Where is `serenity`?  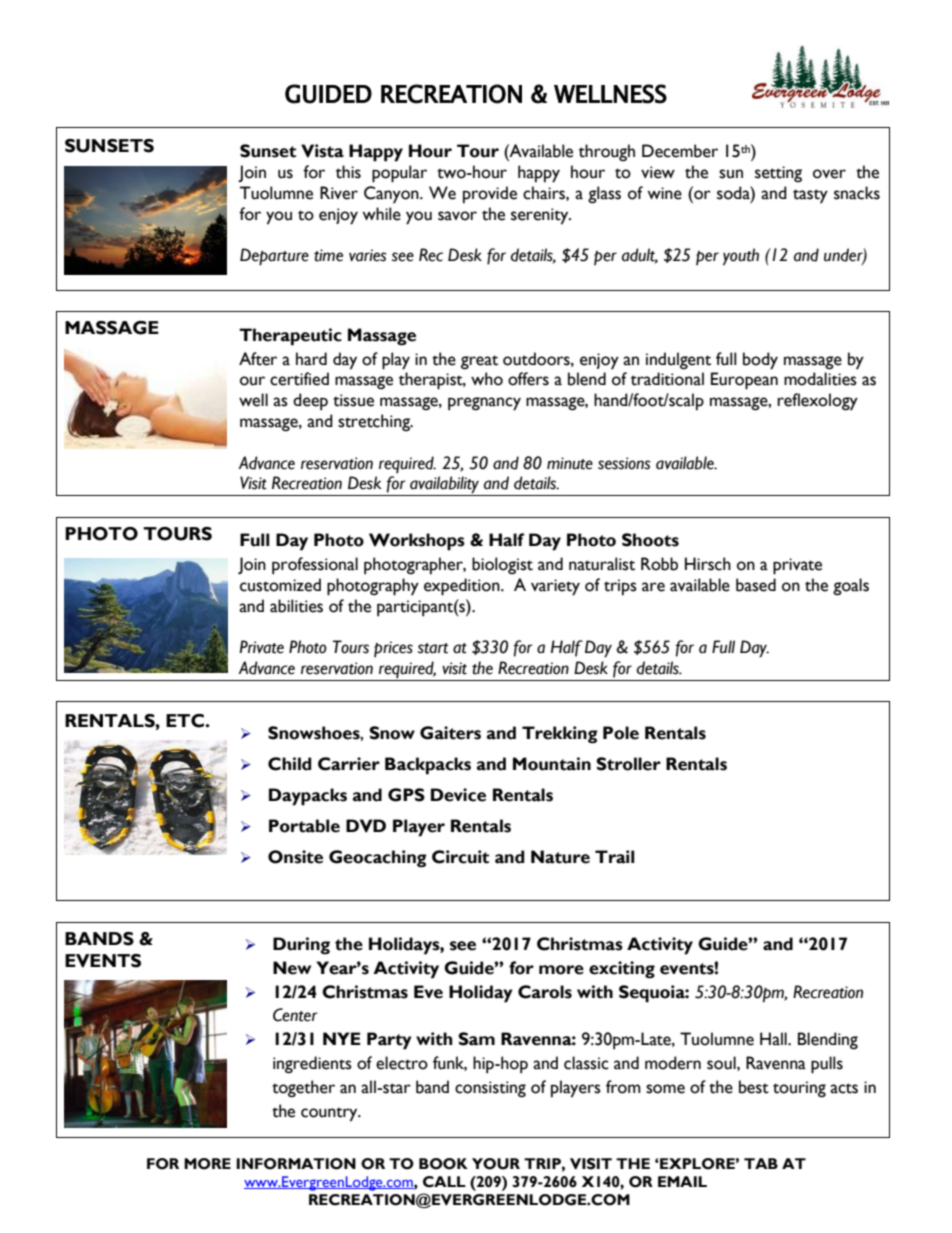
serenity is located at coordinates (541, 216).
